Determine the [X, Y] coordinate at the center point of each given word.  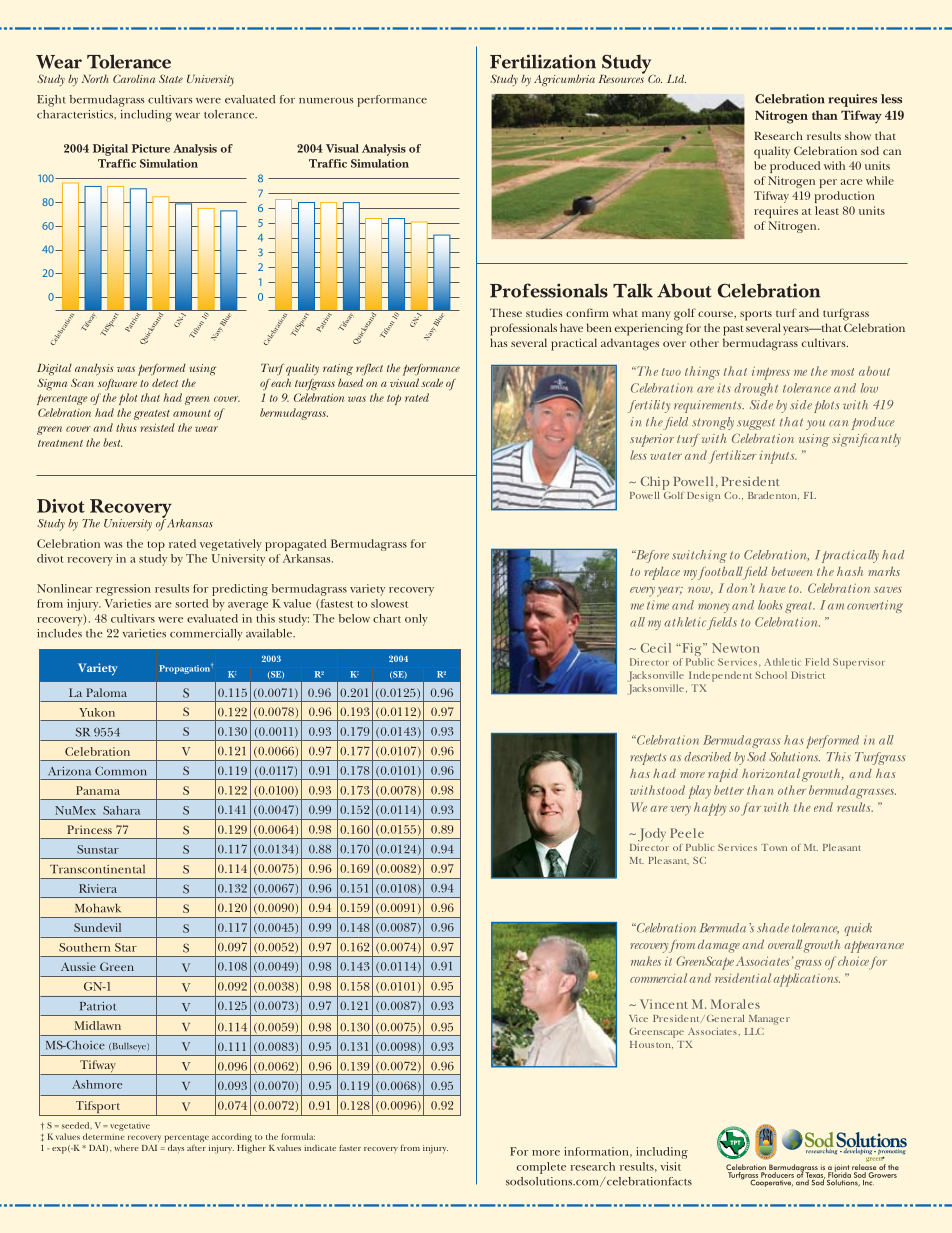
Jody [650, 835]
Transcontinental [97, 869]
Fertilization [543, 61]
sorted [192, 603]
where [126, 1147]
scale [432, 382]
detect [165, 382]
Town [774, 847]
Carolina [134, 78]
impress [771, 373]
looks [770, 605]
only [416, 620]
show [858, 135]
